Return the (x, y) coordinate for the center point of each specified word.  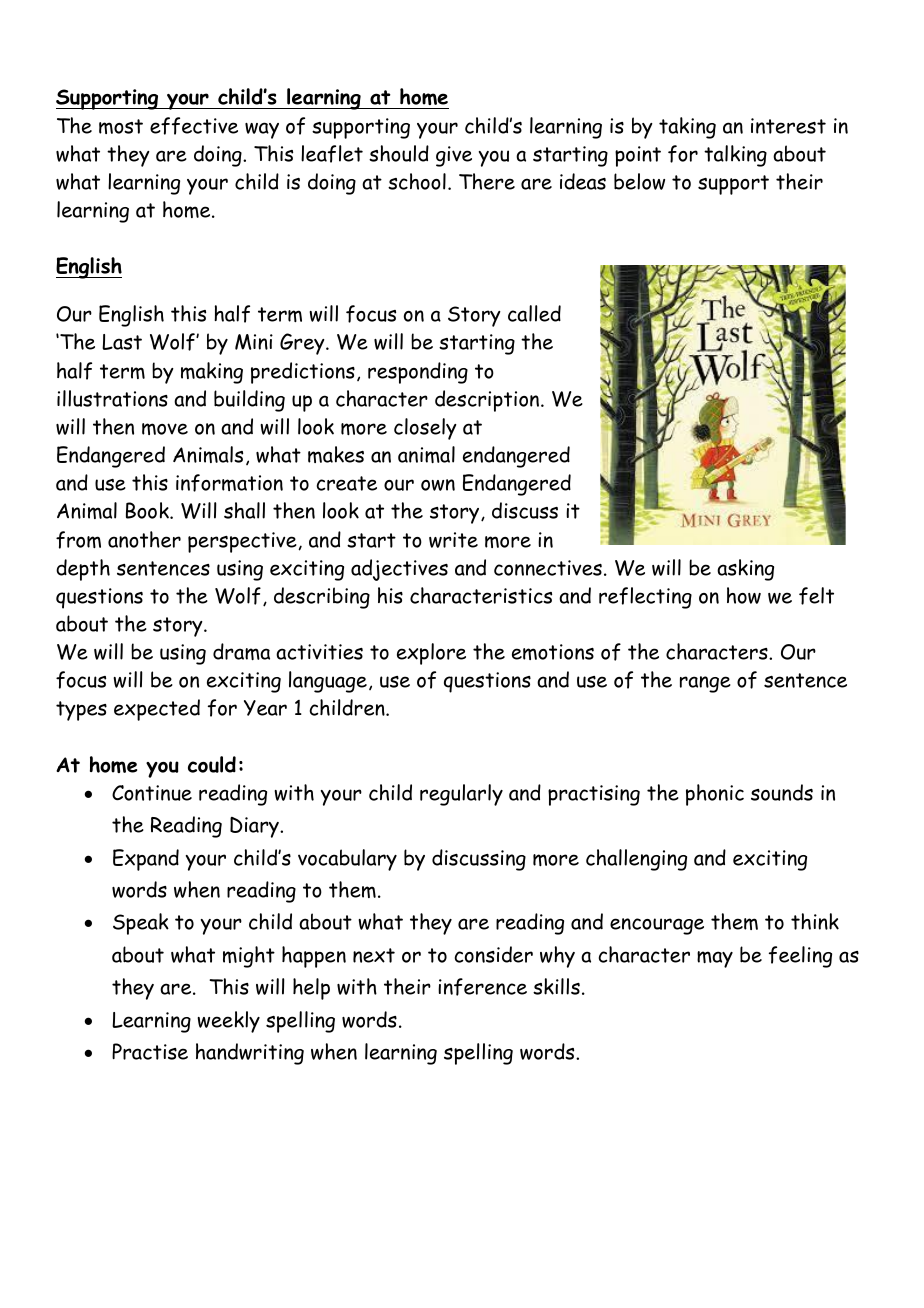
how (744, 595)
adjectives (399, 570)
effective (194, 126)
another (144, 539)
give (454, 156)
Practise (150, 1051)
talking (735, 156)
